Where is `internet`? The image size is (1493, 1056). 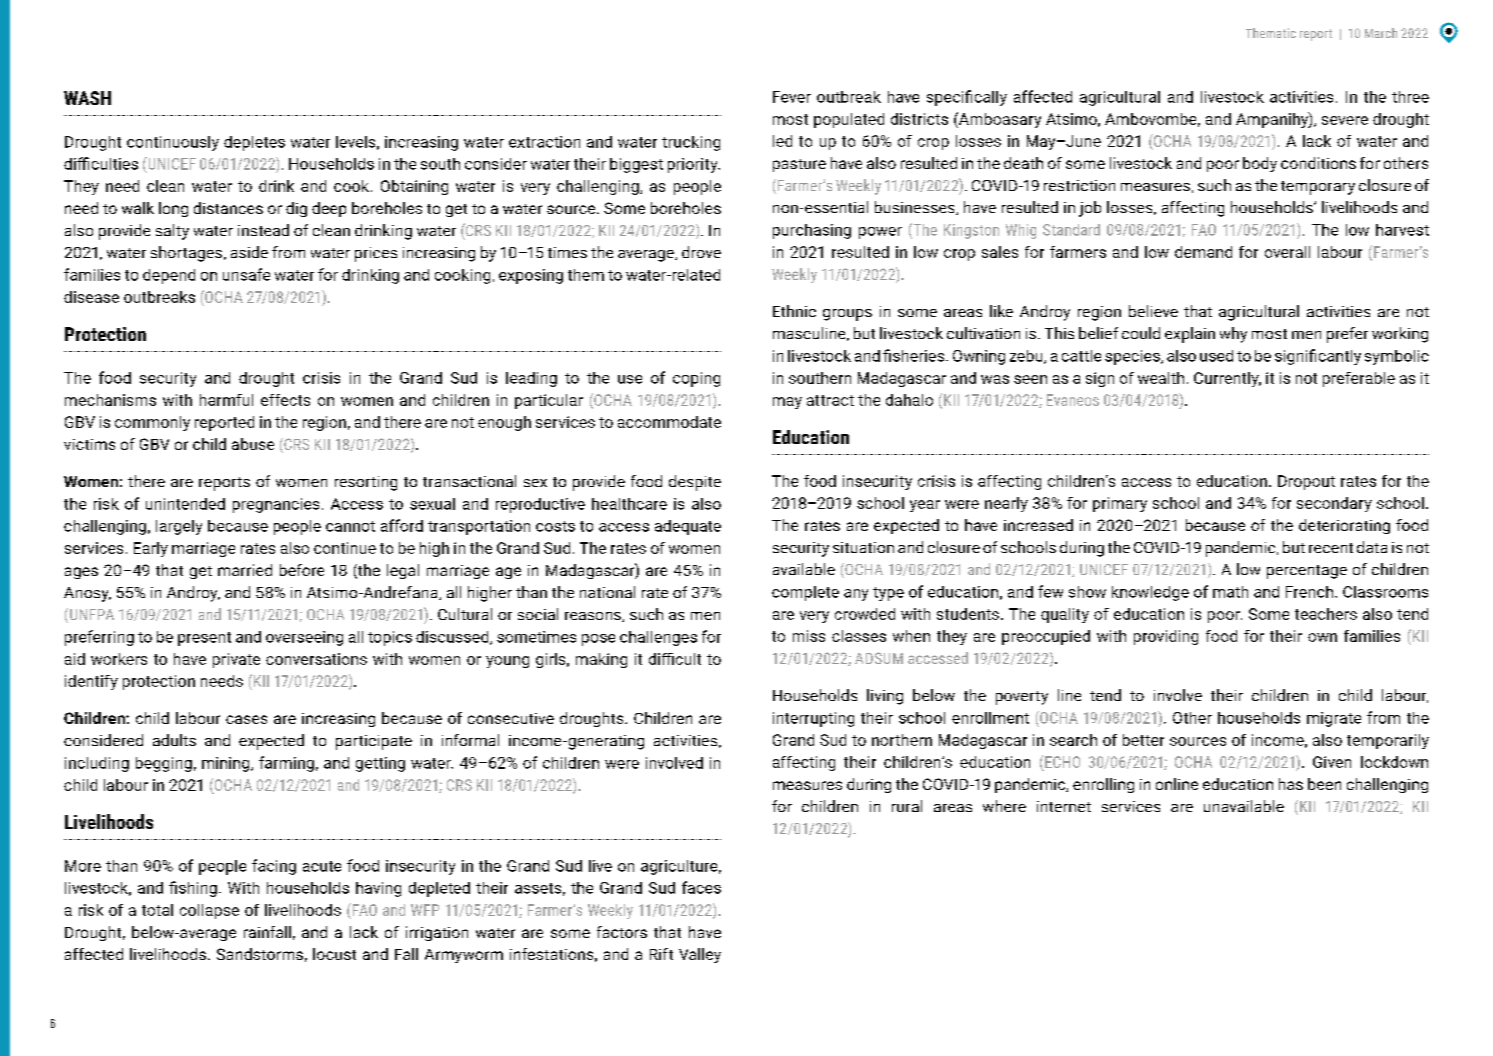 internet is located at coordinates (1064, 806).
